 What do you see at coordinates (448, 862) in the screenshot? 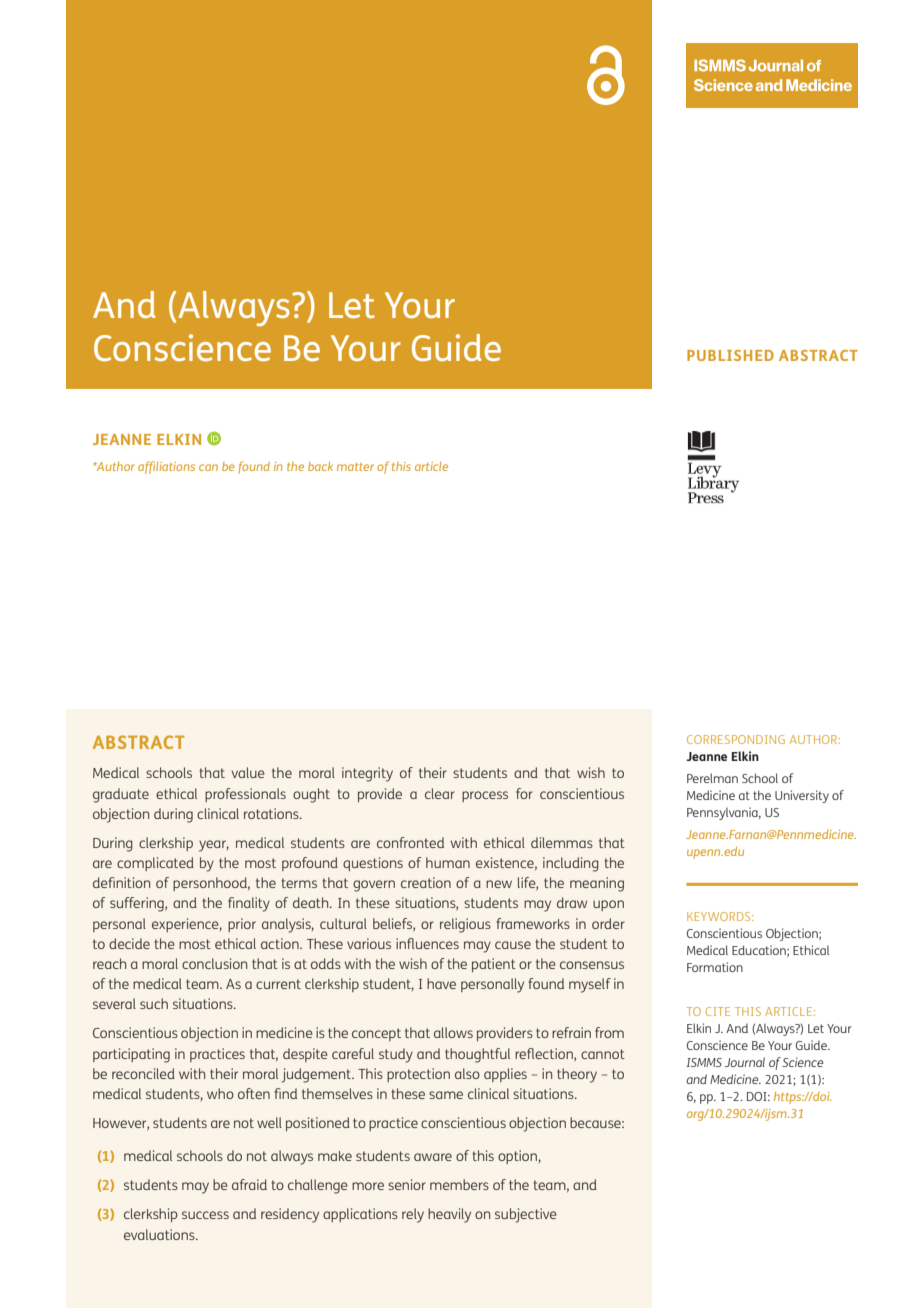
I see `human` at bounding box center [448, 862].
